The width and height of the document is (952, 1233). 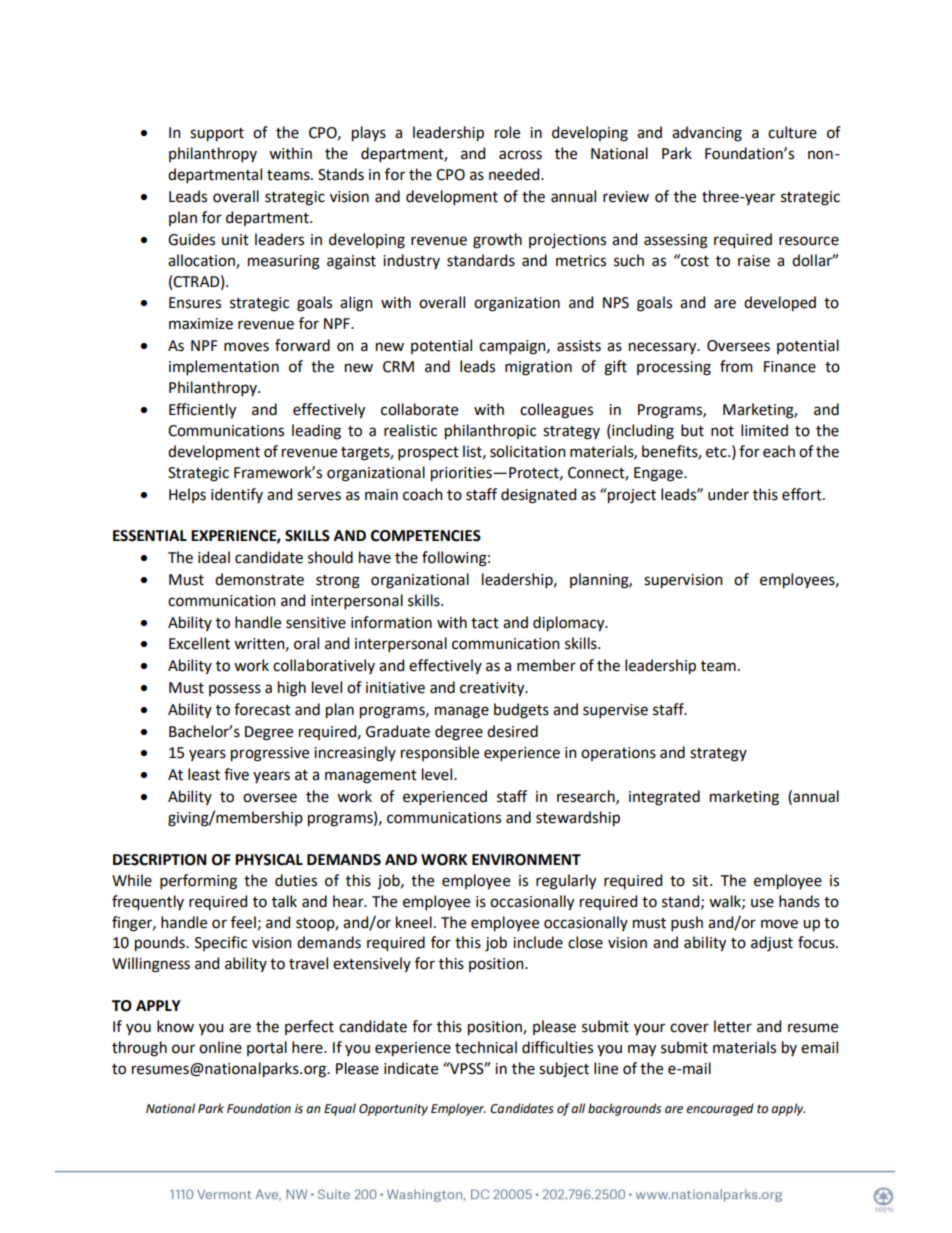 I want to click on Employer, so click(x=458, y=1109).
